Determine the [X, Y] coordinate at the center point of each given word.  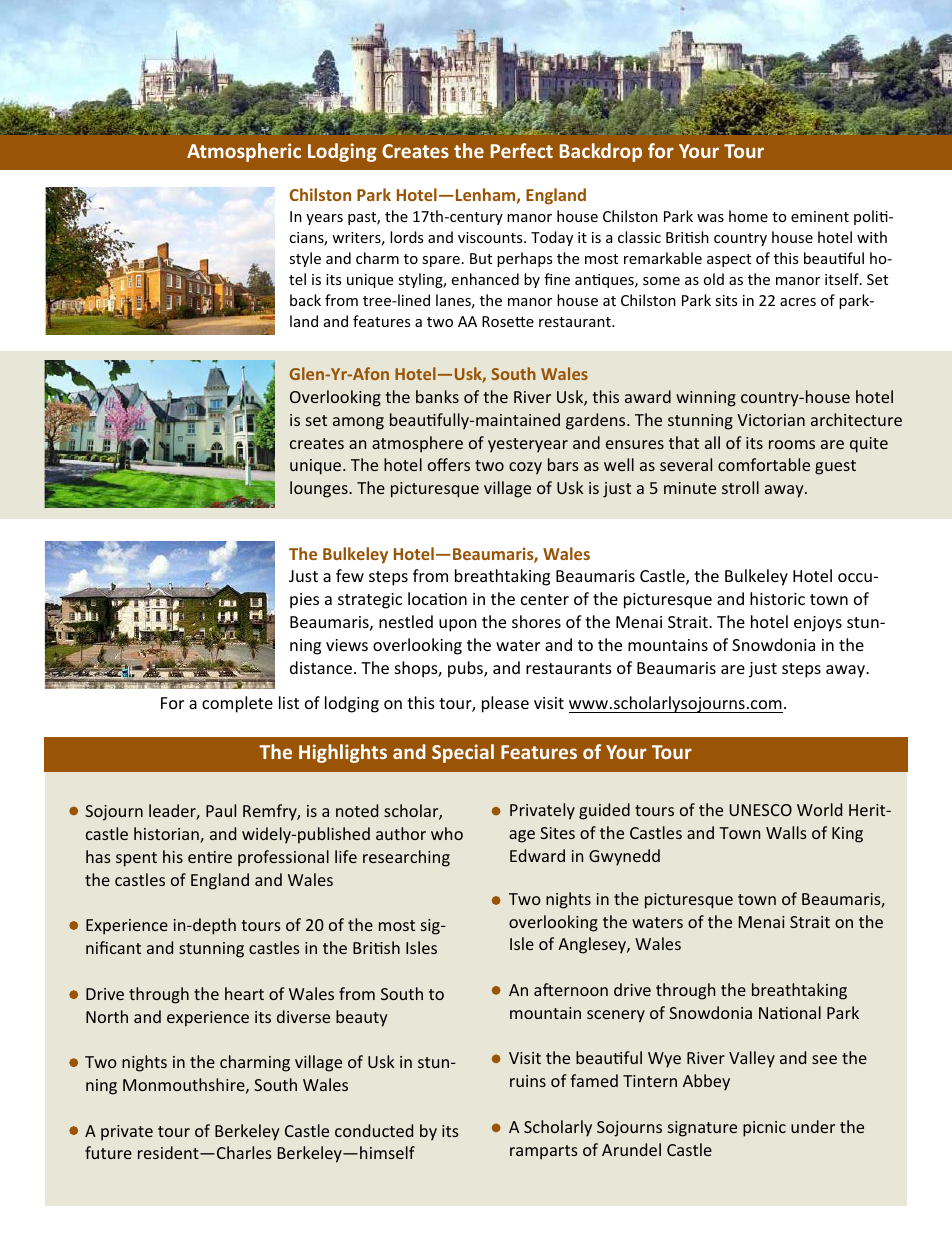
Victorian [771, 420]
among [358, 423]
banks [437, 396]
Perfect [522, 150]
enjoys [818, 624]
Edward [537, 855]
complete [237, 704]
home [748, 216]
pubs [466, 669]
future [108, 1152]
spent [136, 859]
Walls [786, 832]
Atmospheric [244, 152]
